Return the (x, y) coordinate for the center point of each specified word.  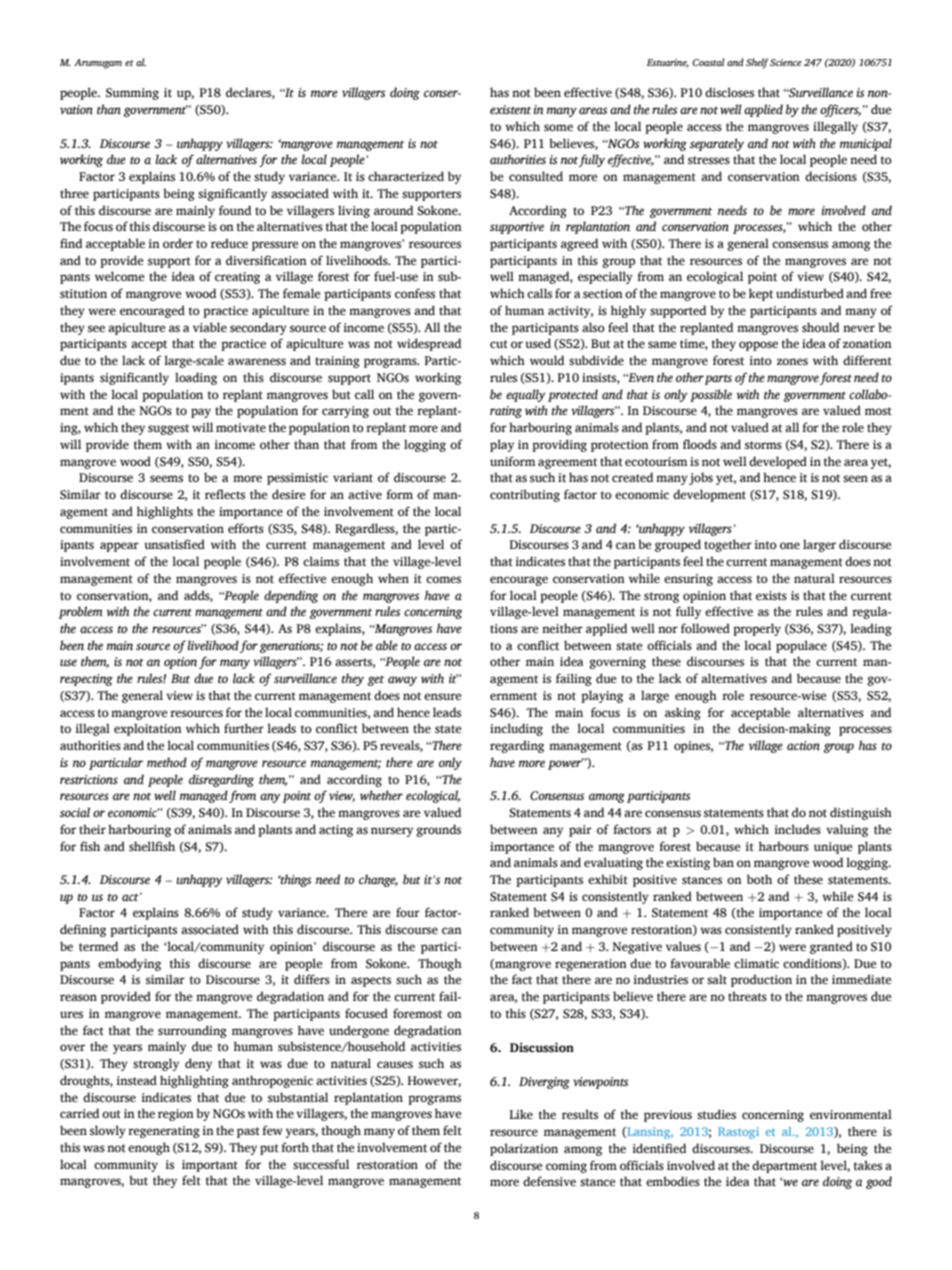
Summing (132, 94)
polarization (524, 1149)
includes (797, 829)
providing (559, 445)
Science (786, 62)
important (210, 1166)
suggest (168, 429)
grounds (438, 830)
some (558, 128)
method (167, 762)
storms (763, 445)
